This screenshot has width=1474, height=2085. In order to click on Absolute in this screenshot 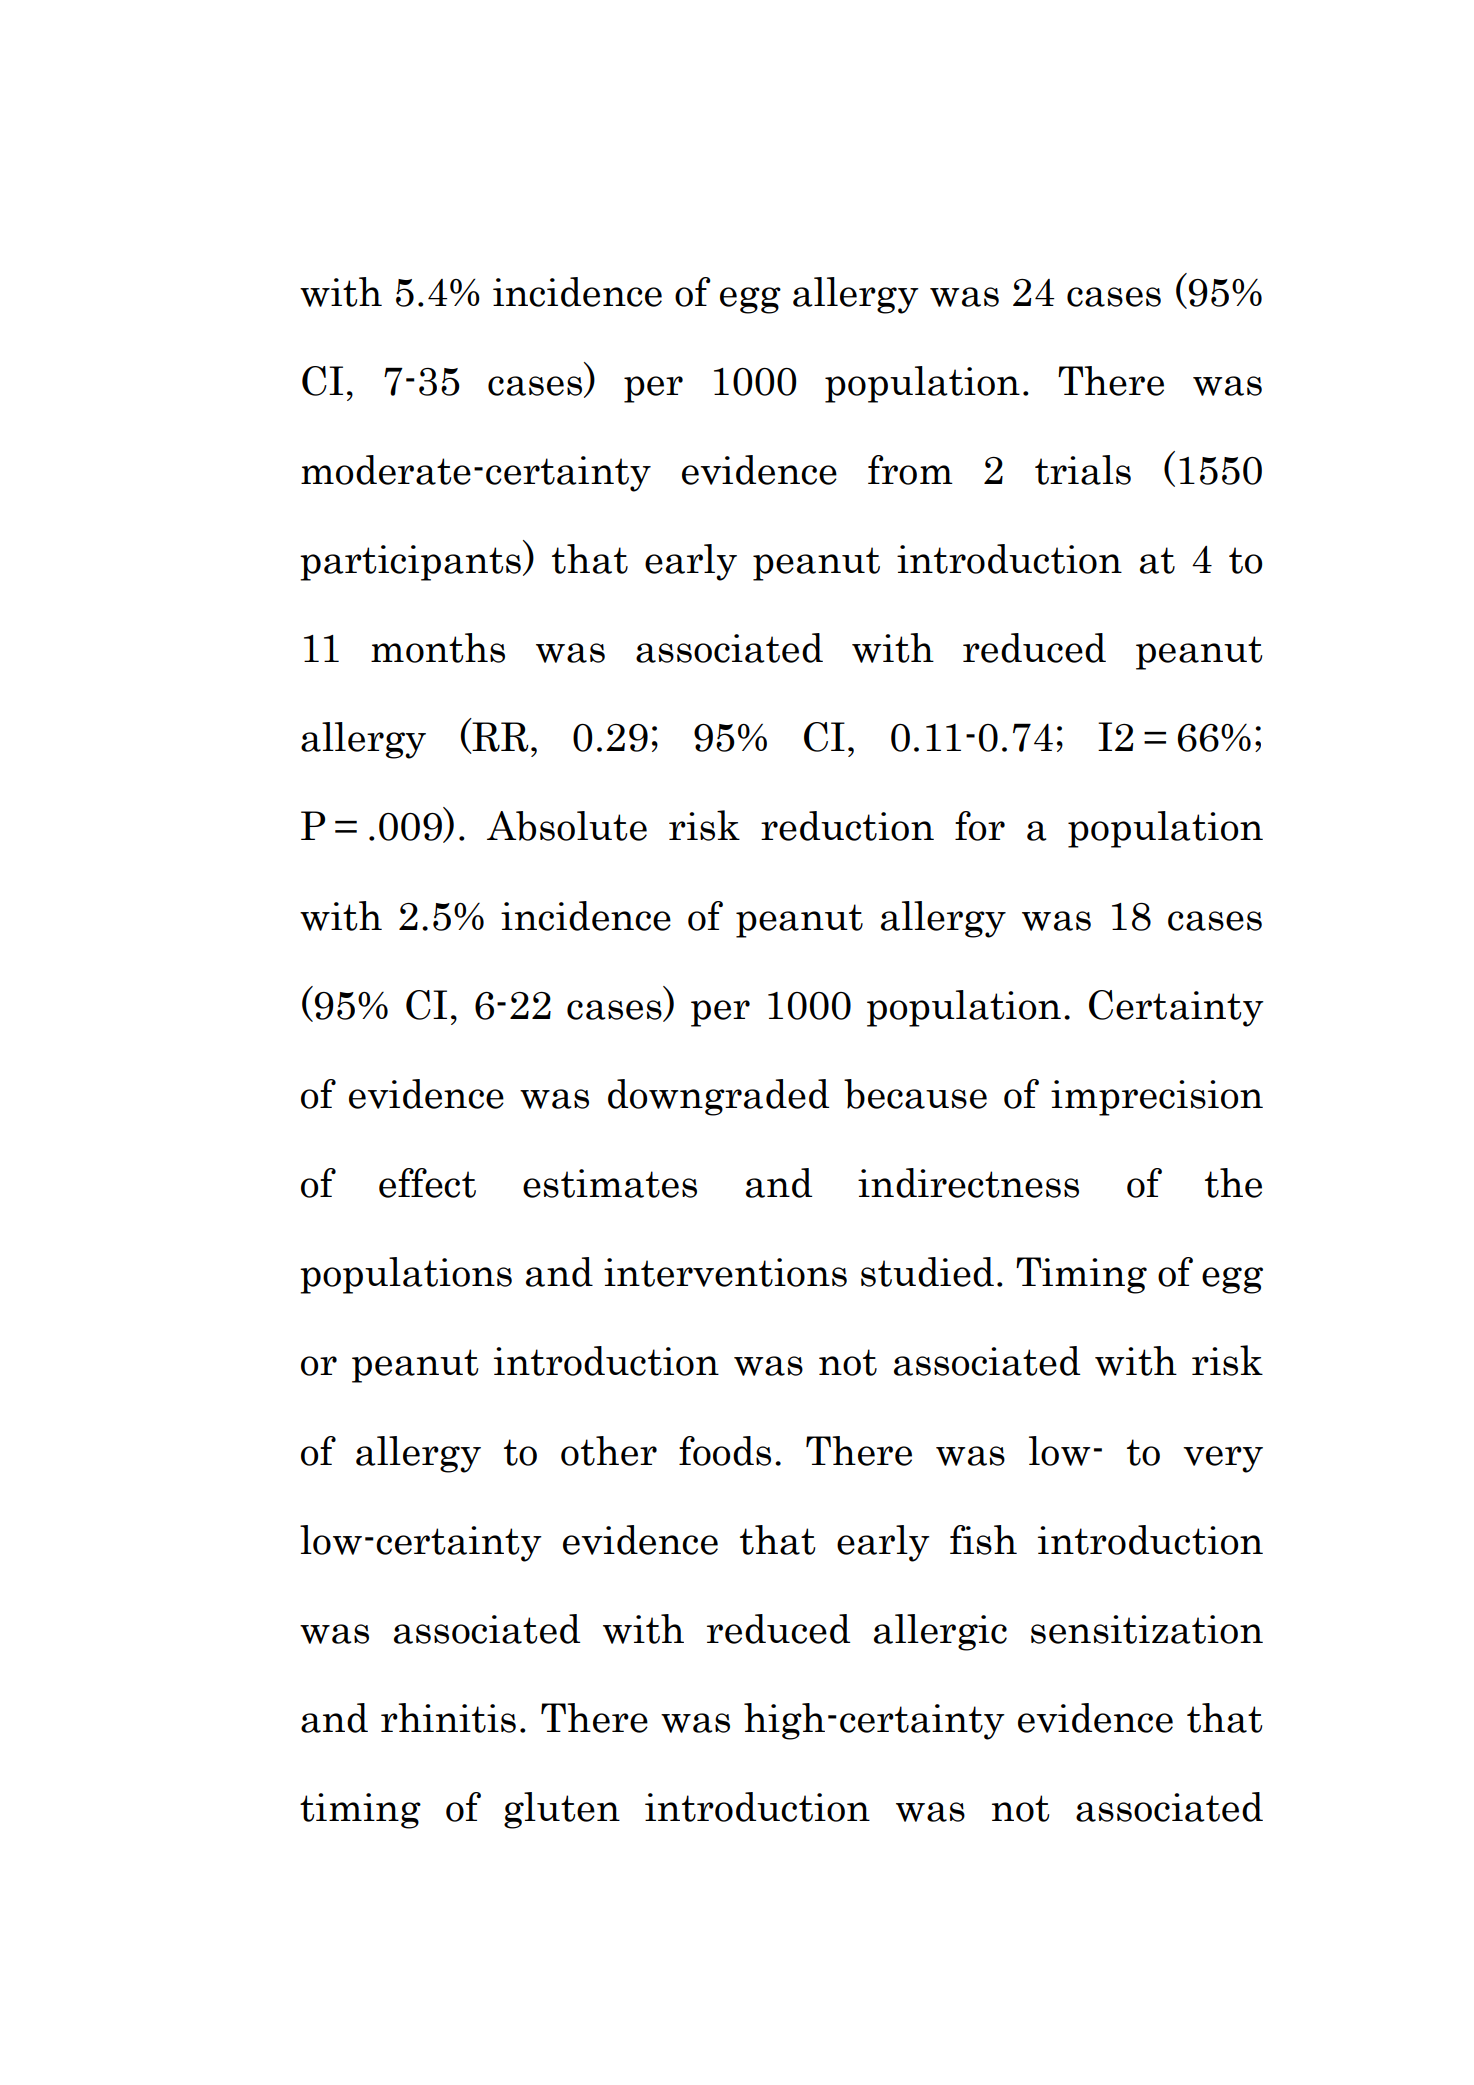, I will do `click(567, 826)`.
